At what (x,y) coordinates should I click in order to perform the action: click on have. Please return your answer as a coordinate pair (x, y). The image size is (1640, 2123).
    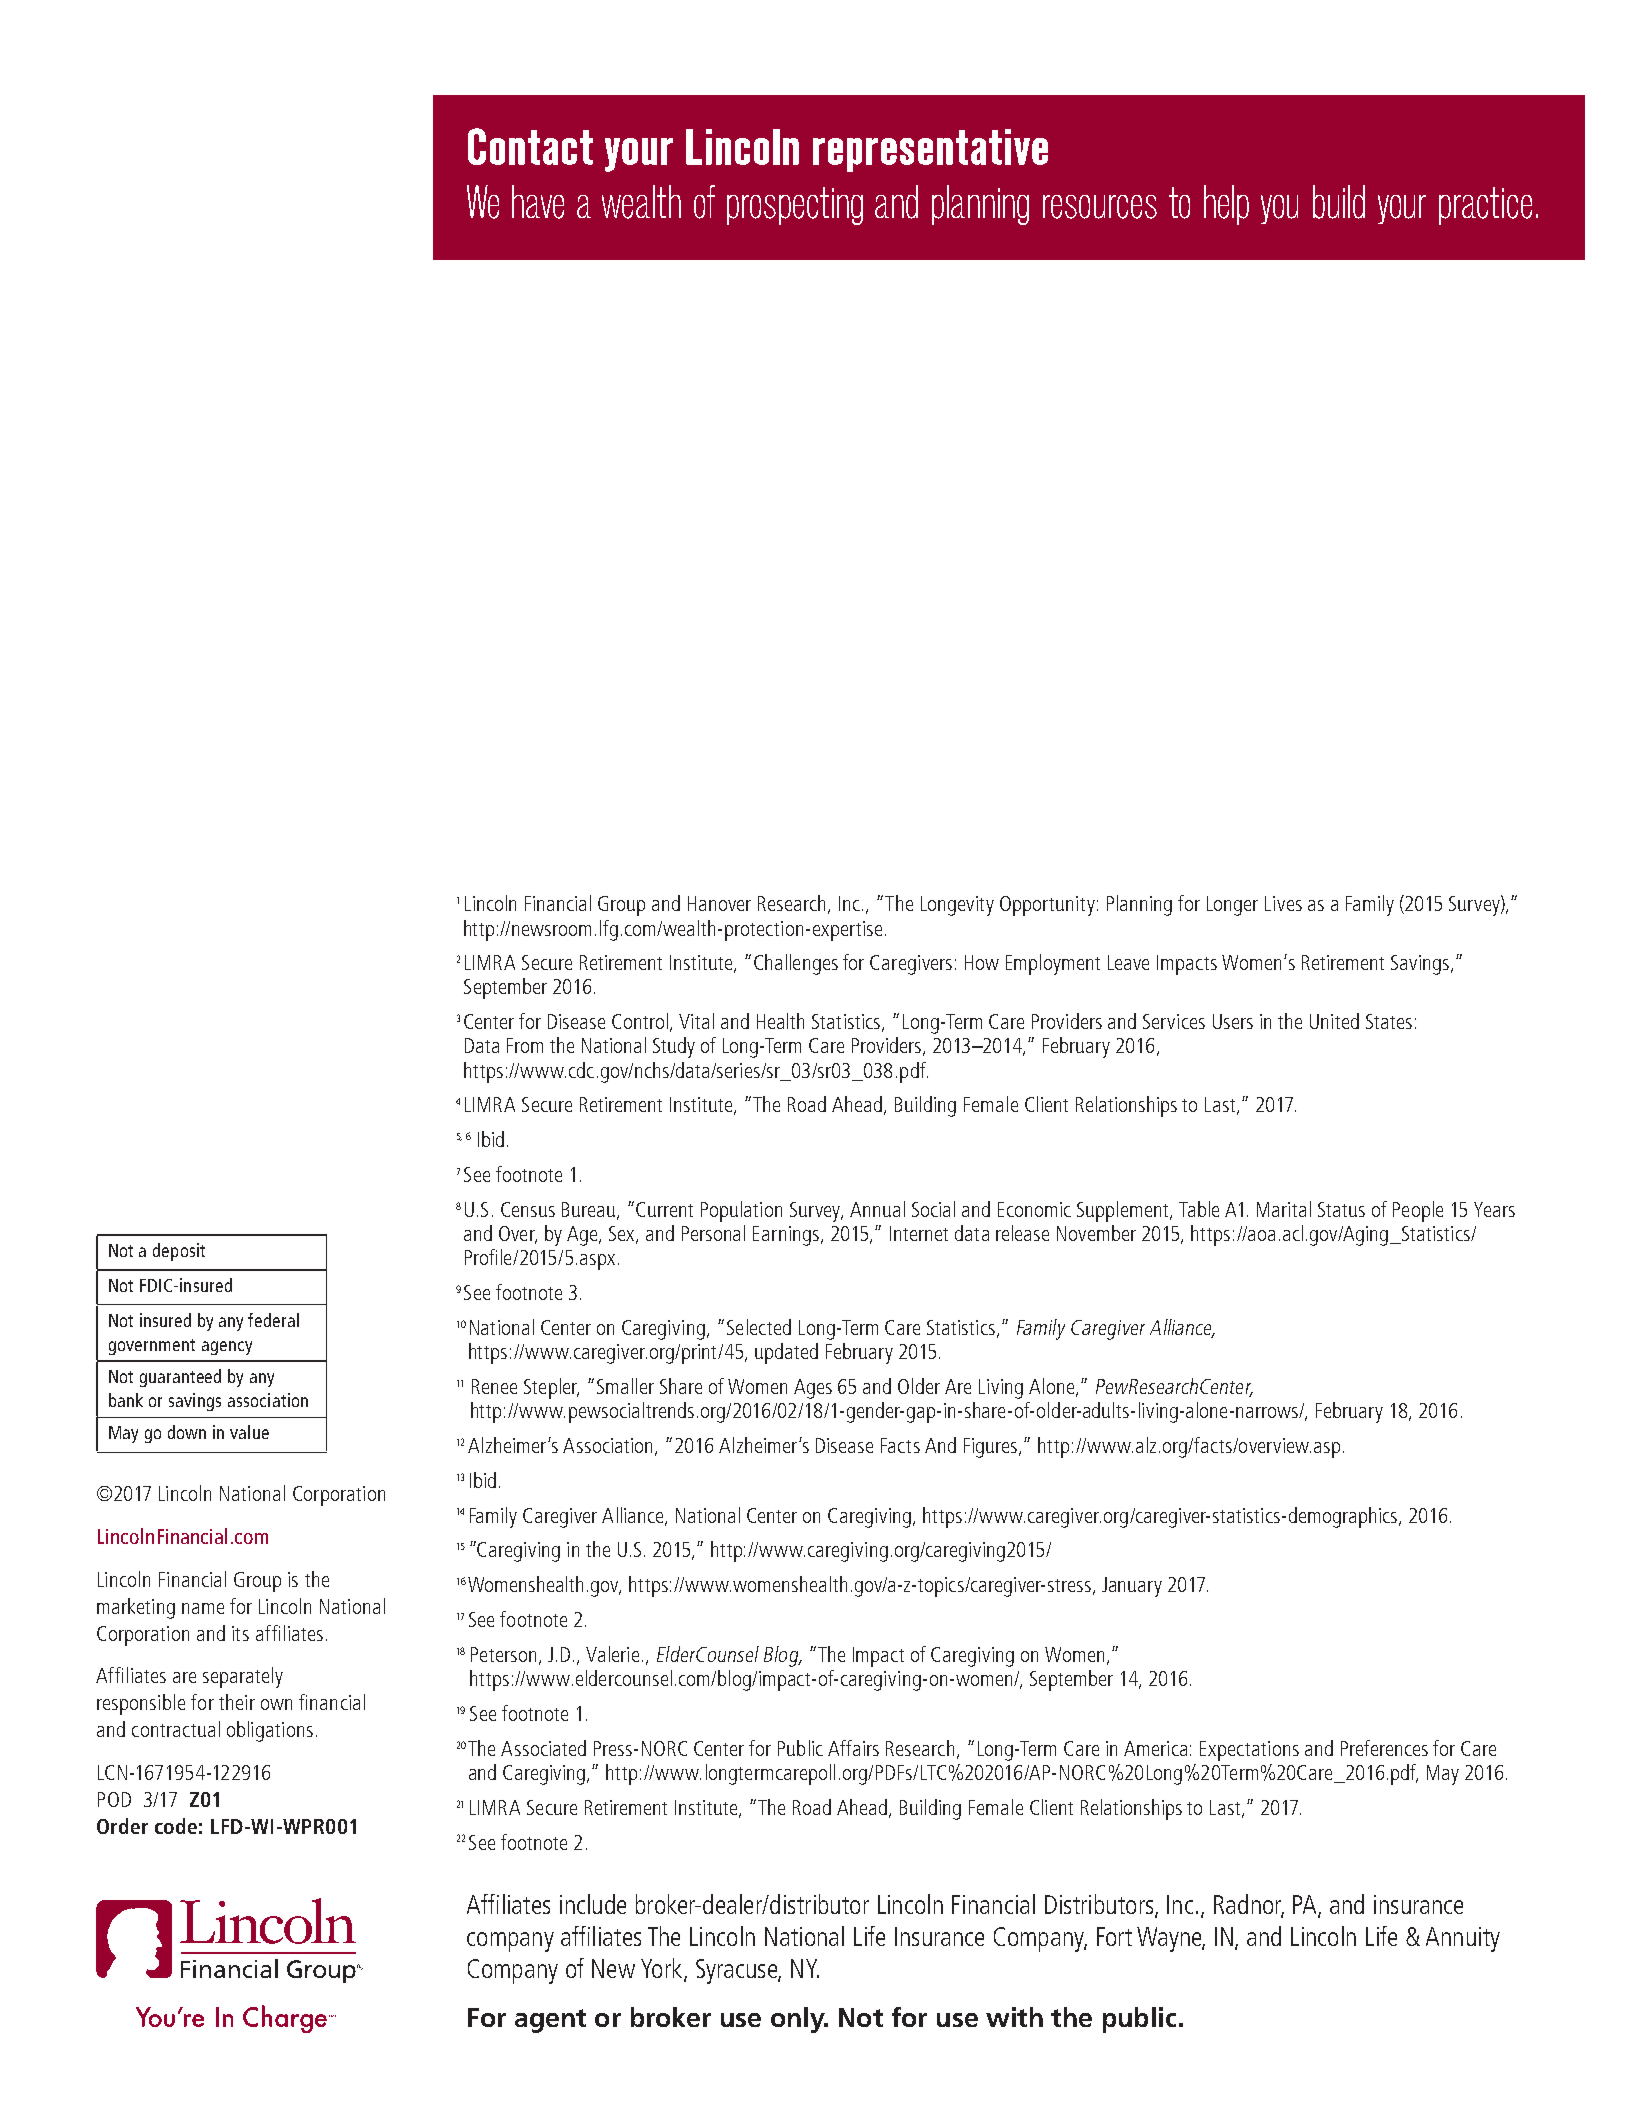
    Looking at the image, I should click on (538, 202).
